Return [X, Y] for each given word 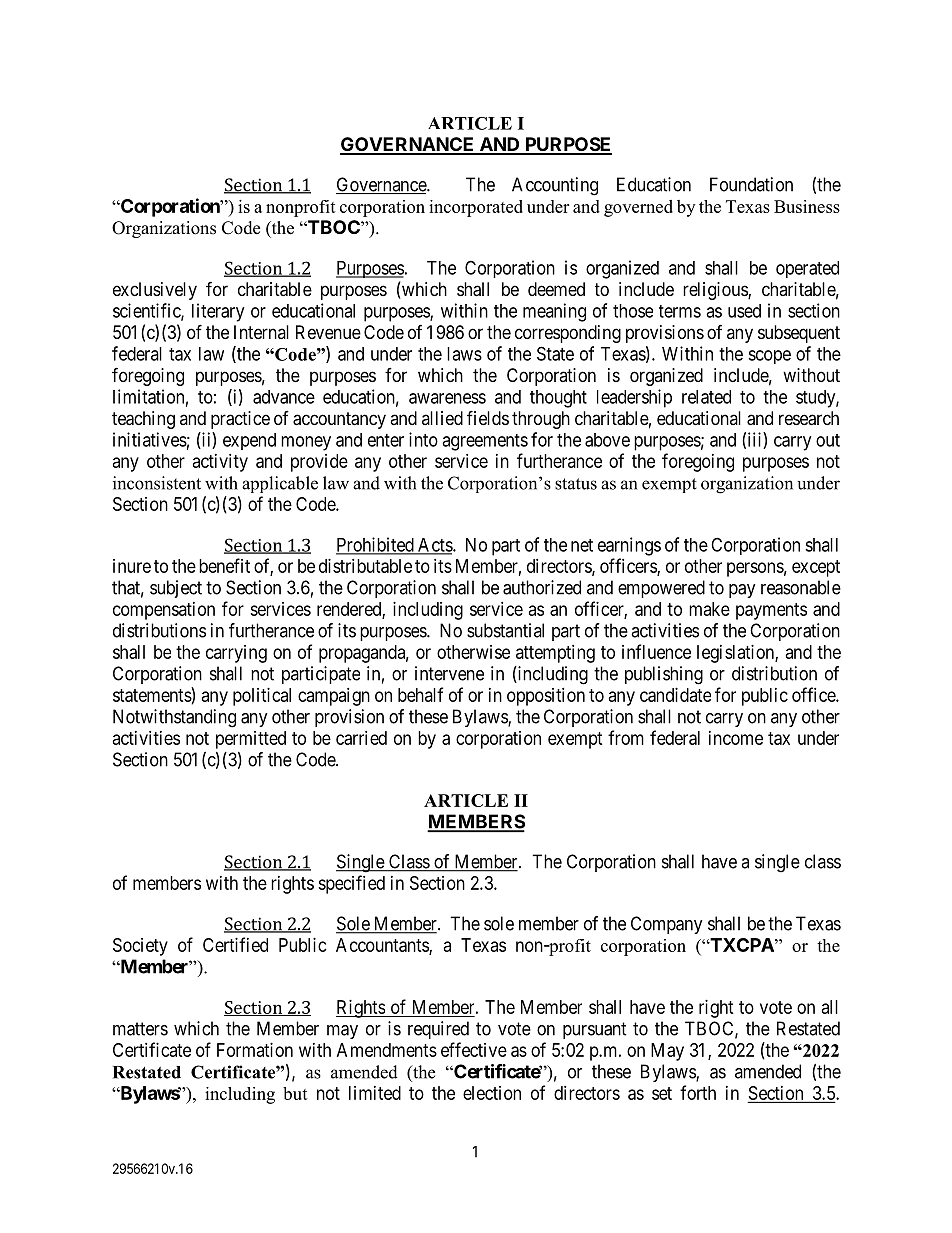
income [736, 738]
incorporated [476, 208]
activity [220, 463]
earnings [629, 546]
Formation [255, 1050]
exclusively [155, 291]
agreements [485, 442]
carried [361, 738]
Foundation [751, 184]
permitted [251, 740]
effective [474, 1049]
